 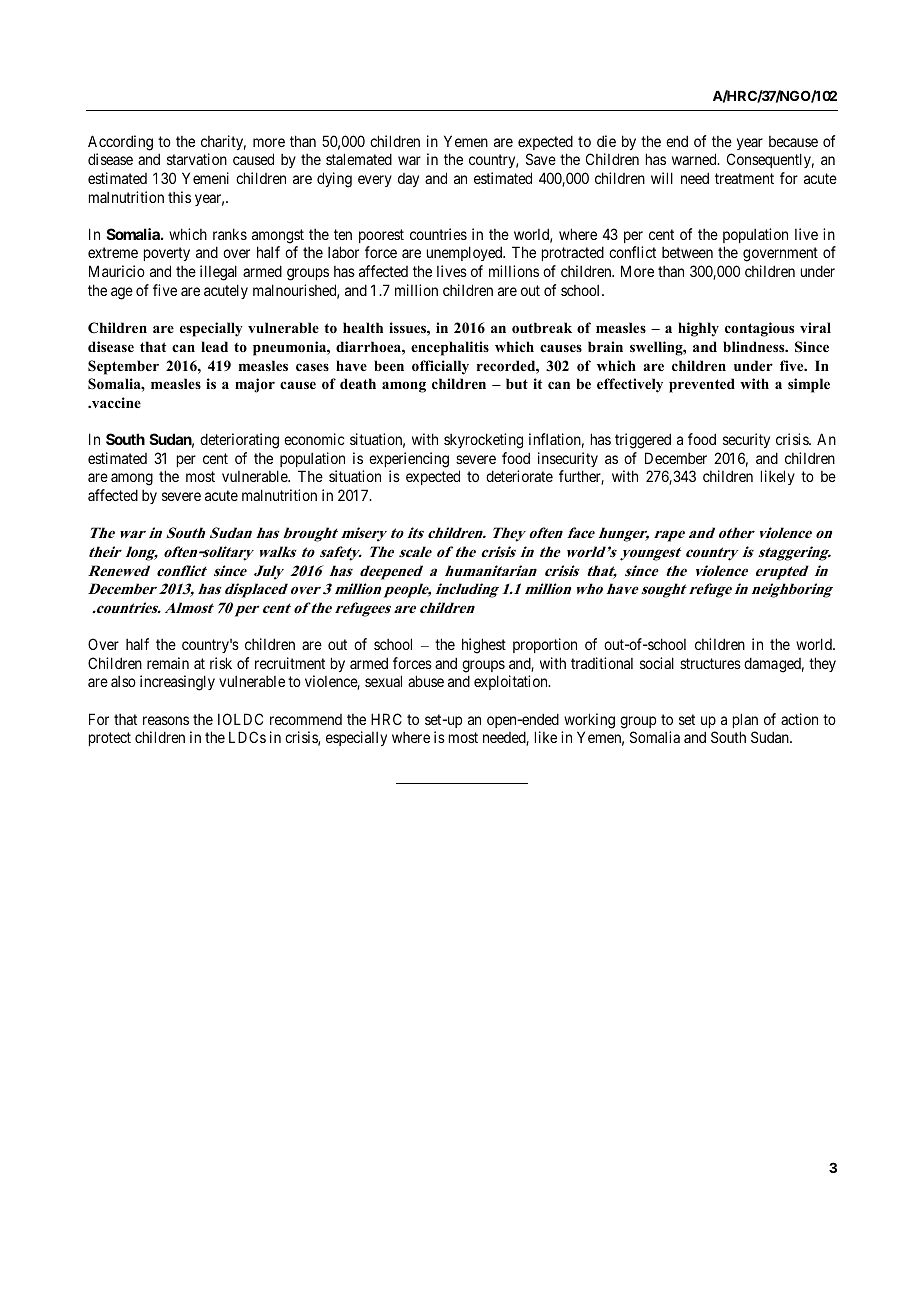 I want to click on starvation, so click(x=197, y=159).
